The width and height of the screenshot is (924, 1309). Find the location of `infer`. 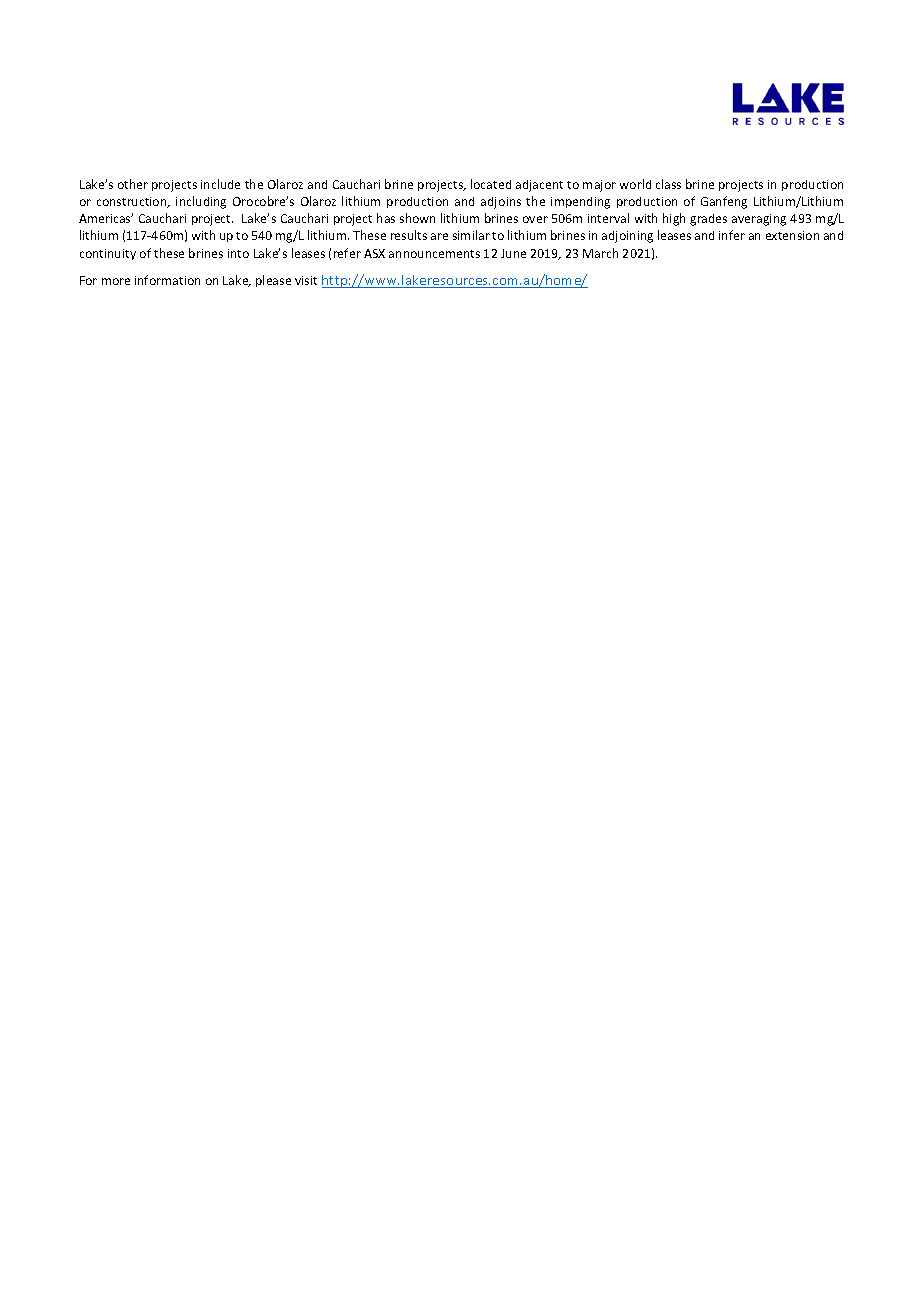

infer is located at coordinates (732, 235).
